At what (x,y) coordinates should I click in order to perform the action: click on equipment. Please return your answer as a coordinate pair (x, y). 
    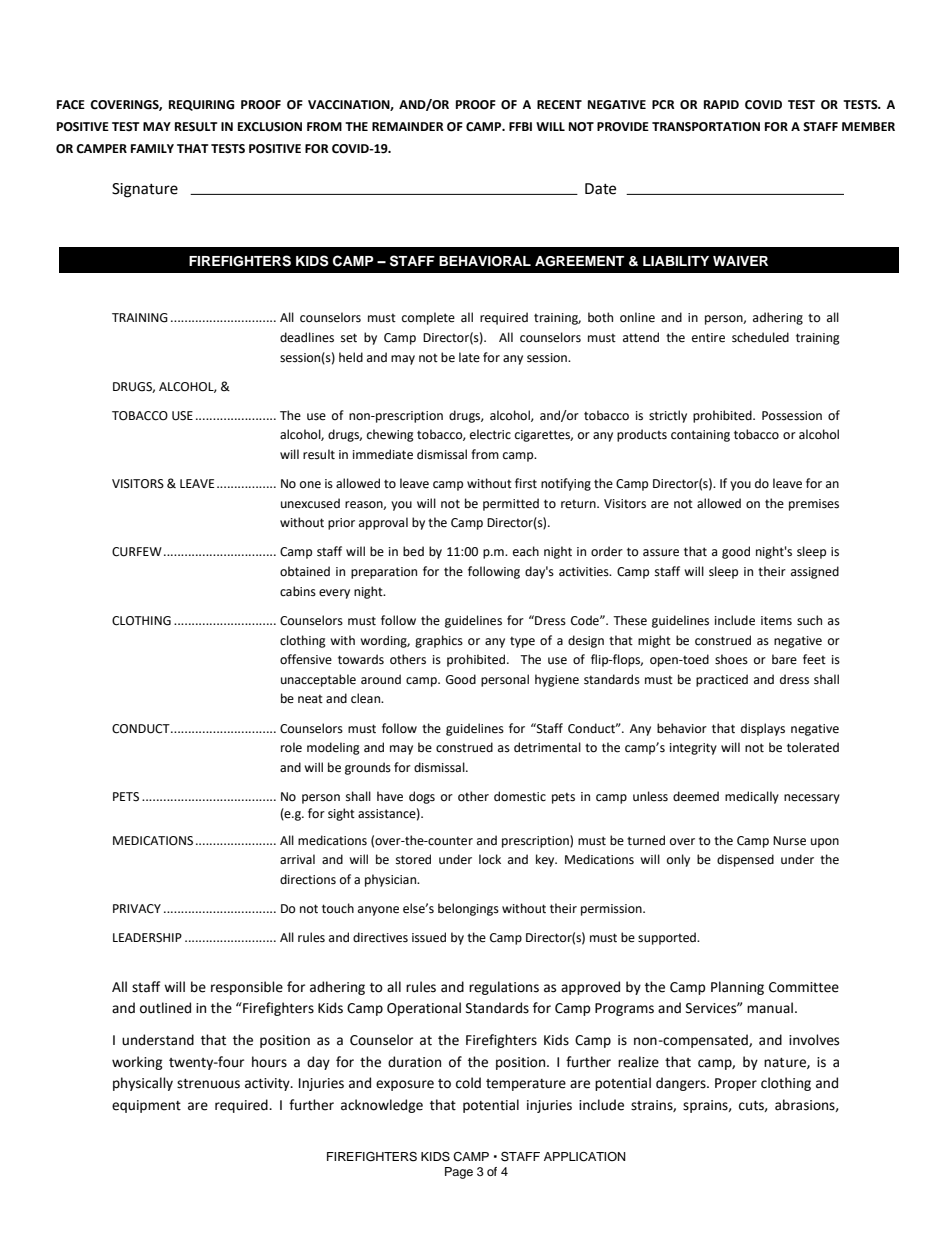
    Looking at the image, I should click on (146, 1106).
